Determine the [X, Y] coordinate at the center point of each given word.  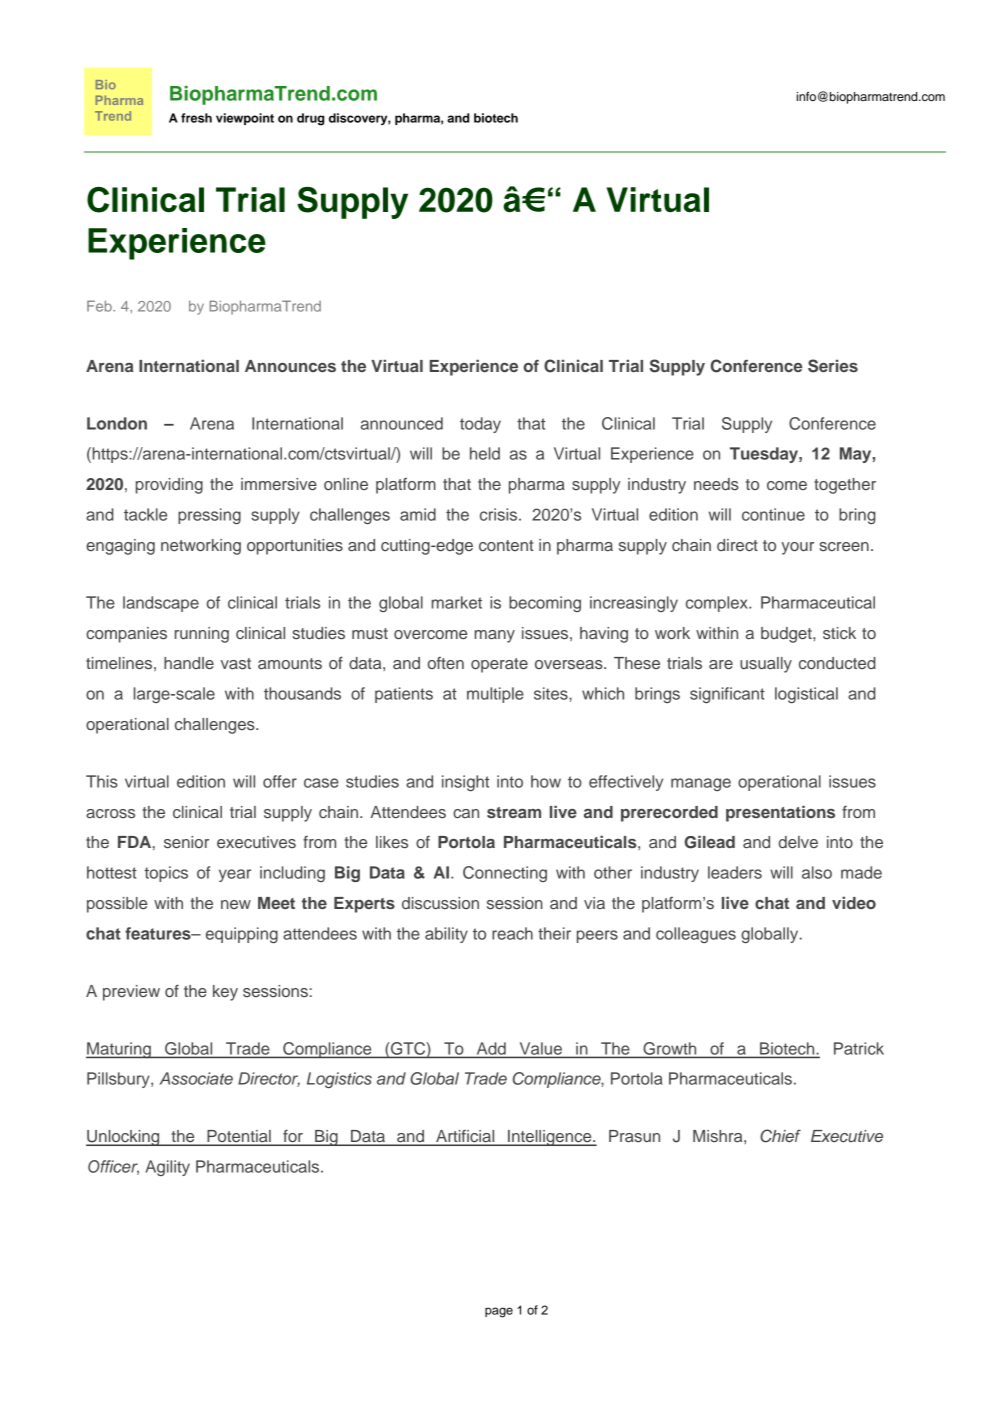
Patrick [859, 1048]
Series [833, 366]
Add [491, 1048]
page [499, 1312]
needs [716, 484]
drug [310, 119]
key [225, 993]
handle [189, 663]
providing [169, 486]
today [480, 425]
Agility [167, 1168]
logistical [806, 695]
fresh [196, 118]
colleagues [696, 935]
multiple [495, 695]
